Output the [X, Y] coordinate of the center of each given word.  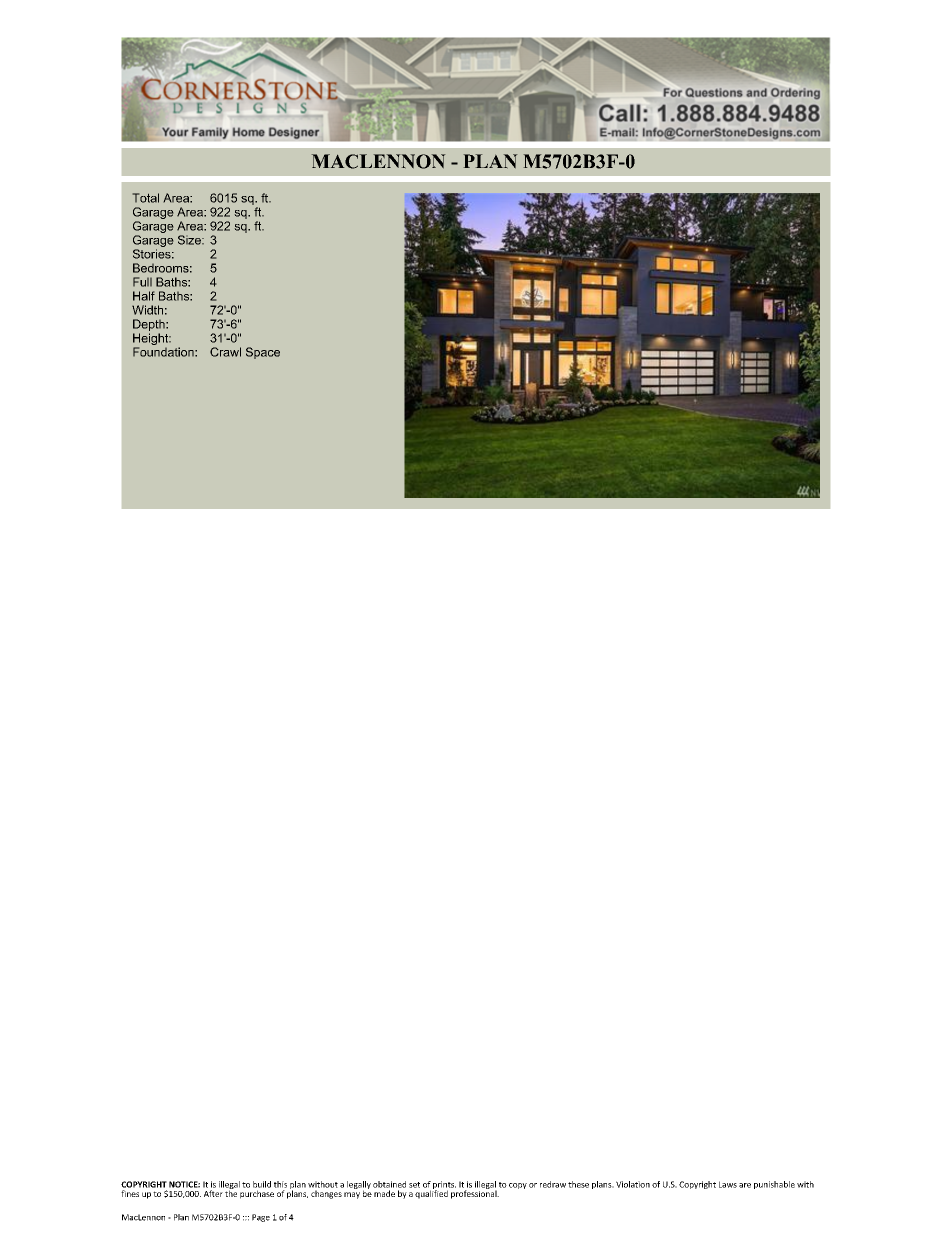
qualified [431, 1193]
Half [144, 296]
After [213, 1193]
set [414, 1185]
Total [145, 198]
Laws [728, 1184]
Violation [633, 1184]
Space [263, 353]
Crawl [225, 352]
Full [142, 282]
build [262, 1184]
